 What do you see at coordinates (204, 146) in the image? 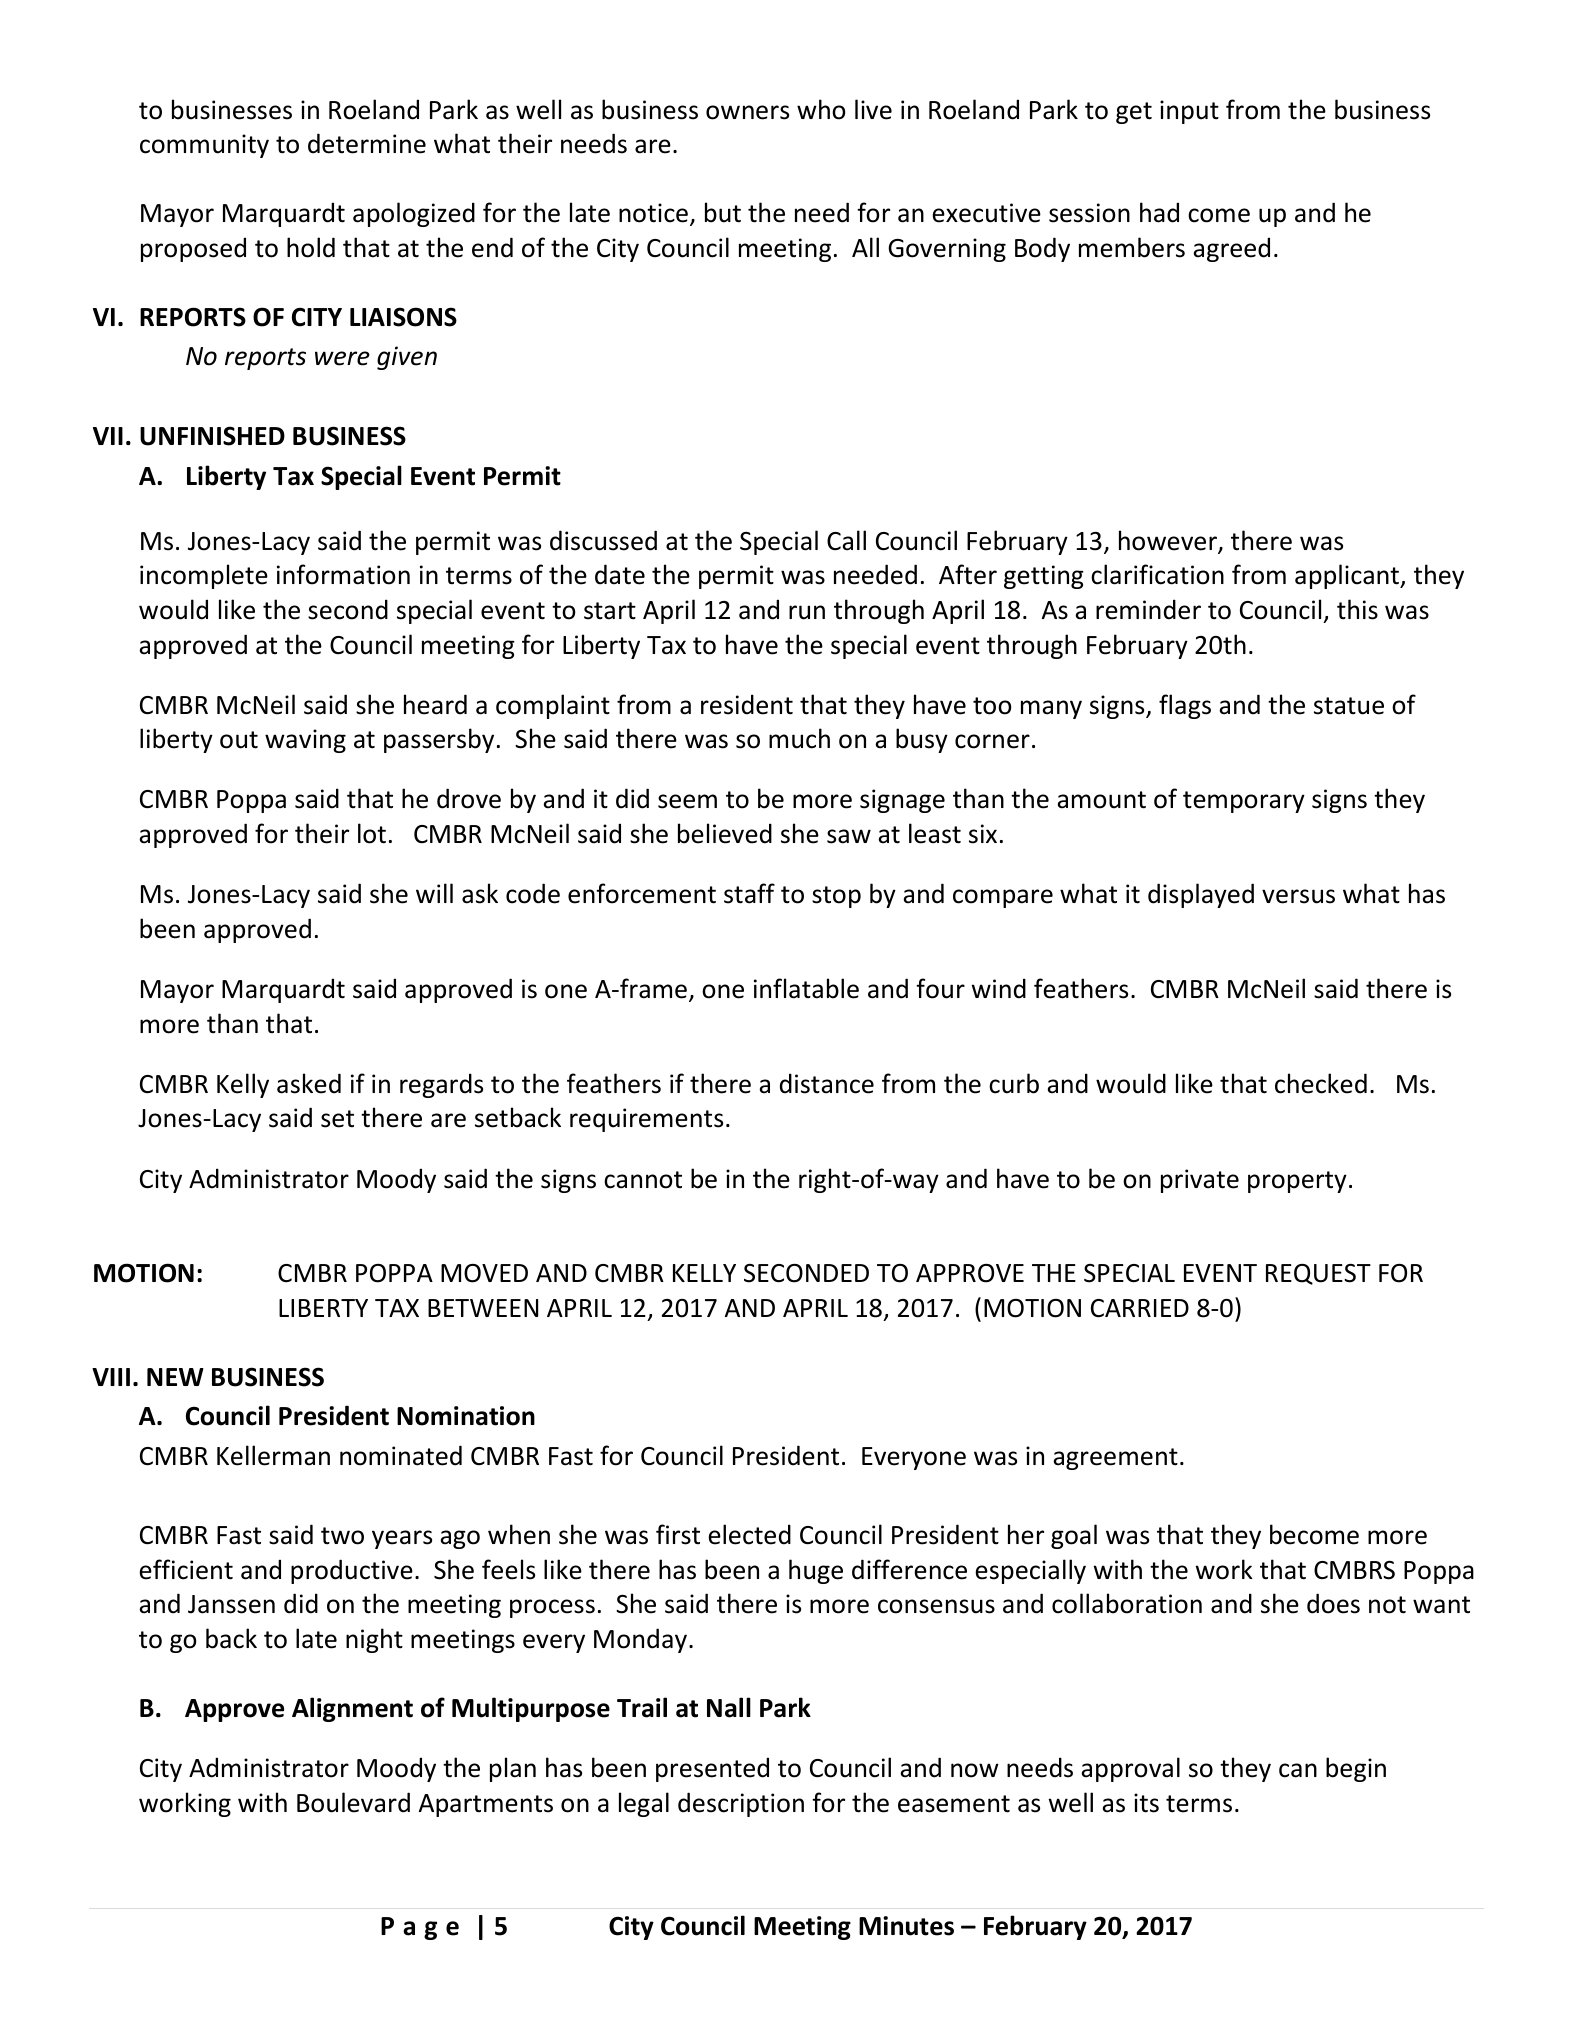
I see `community` at bounding box center [204, 146].
